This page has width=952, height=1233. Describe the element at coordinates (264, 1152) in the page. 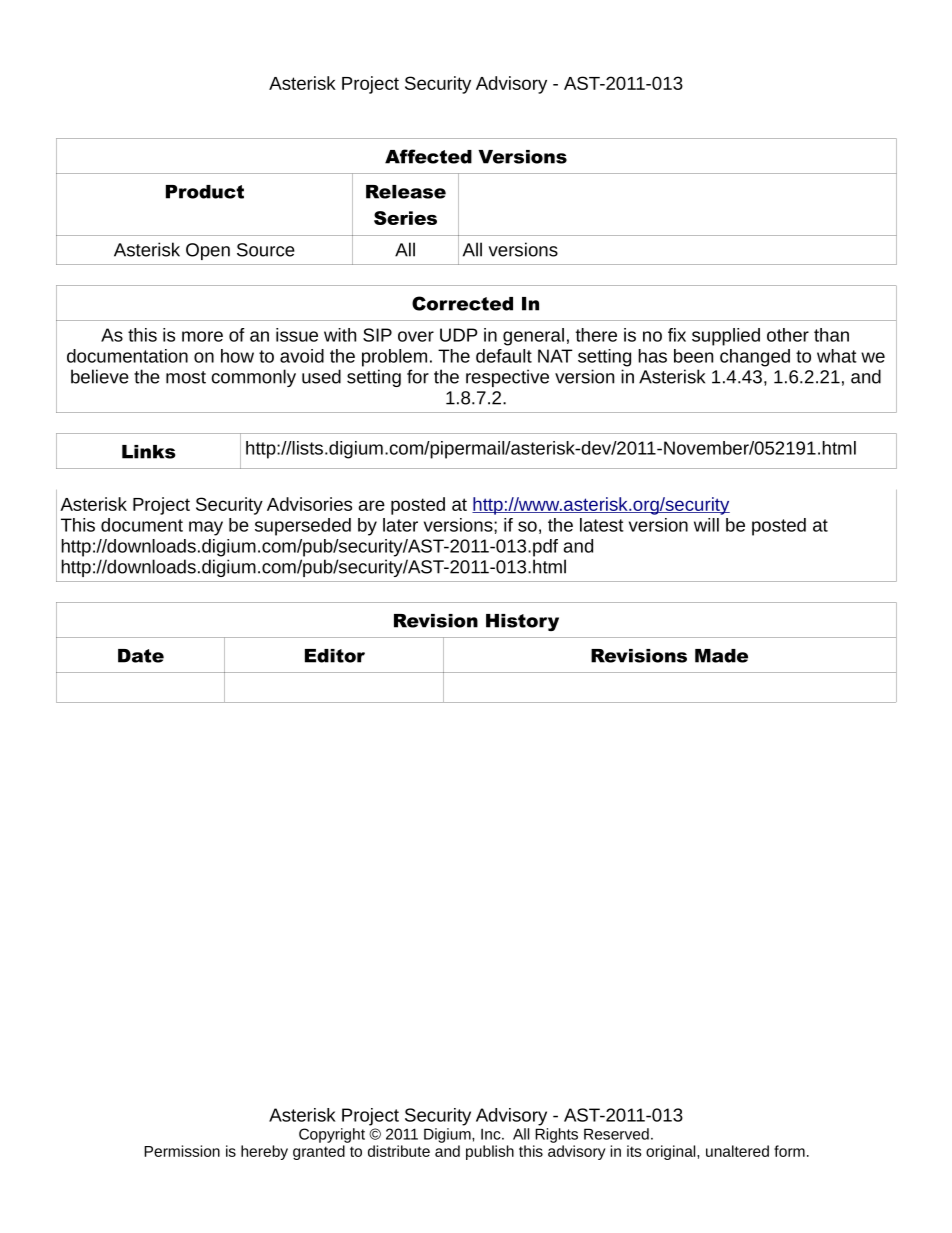

I see `hereby` at that location.
